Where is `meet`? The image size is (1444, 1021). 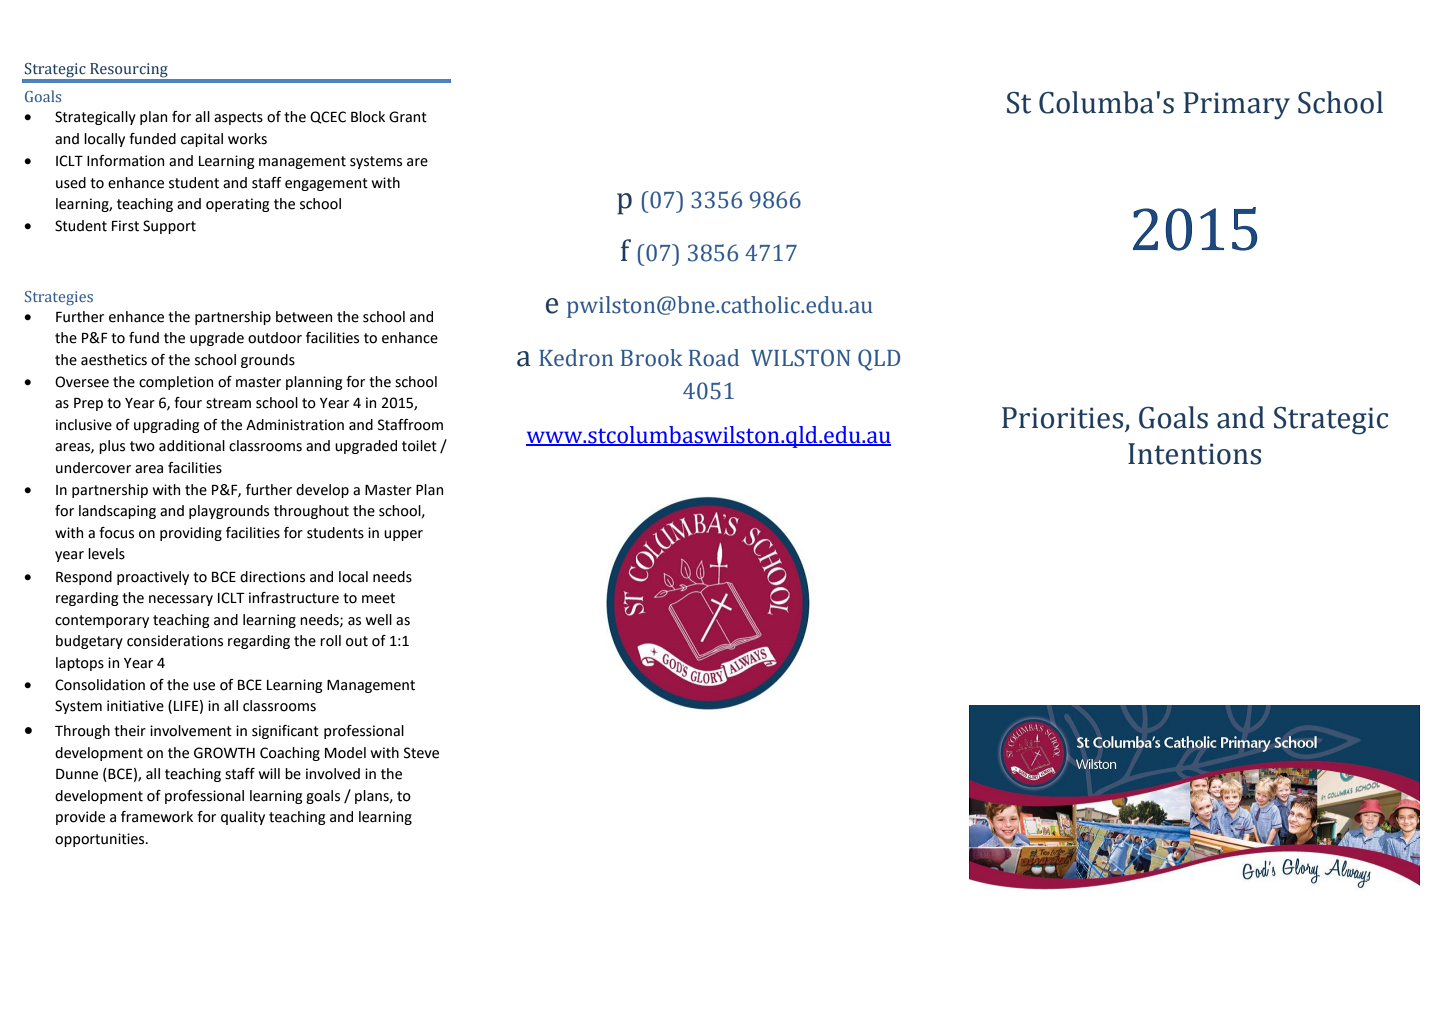
meet is located at coordinates (378, 598).
